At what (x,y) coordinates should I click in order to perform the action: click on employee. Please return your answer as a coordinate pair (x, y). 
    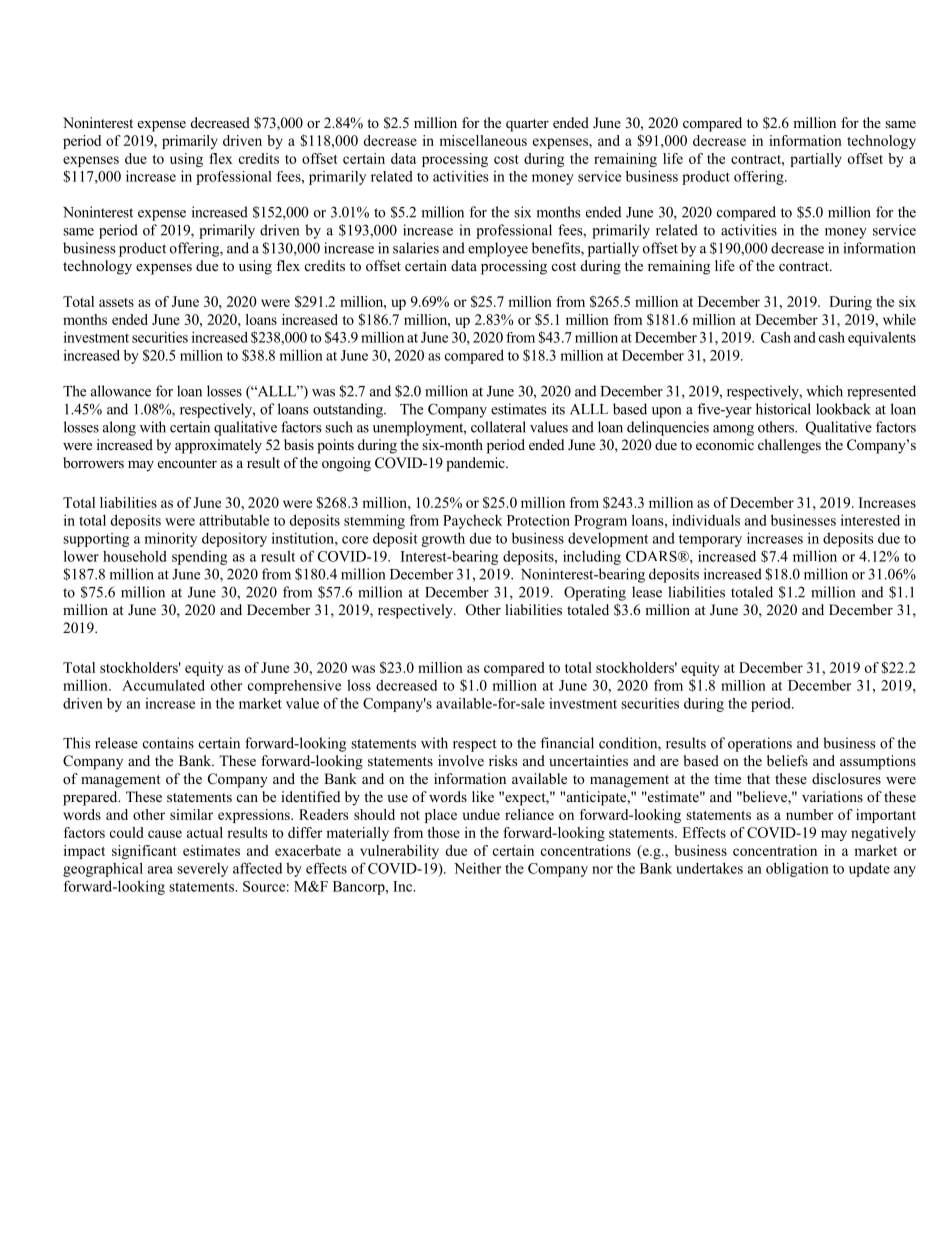
    Looking at the image, I should click on (498, 249).
